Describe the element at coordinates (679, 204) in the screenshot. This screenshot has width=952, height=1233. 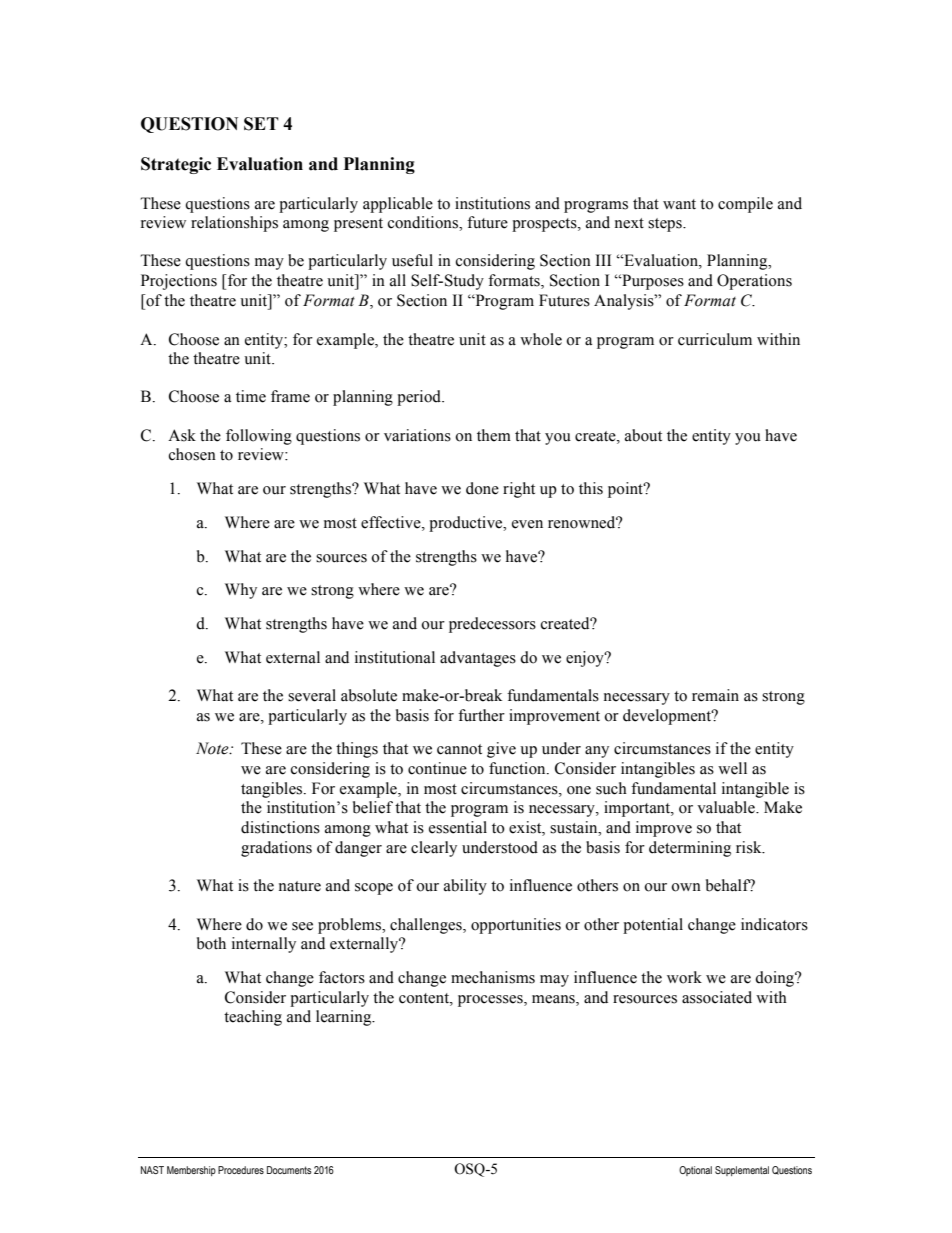
I see `want` at that location.
